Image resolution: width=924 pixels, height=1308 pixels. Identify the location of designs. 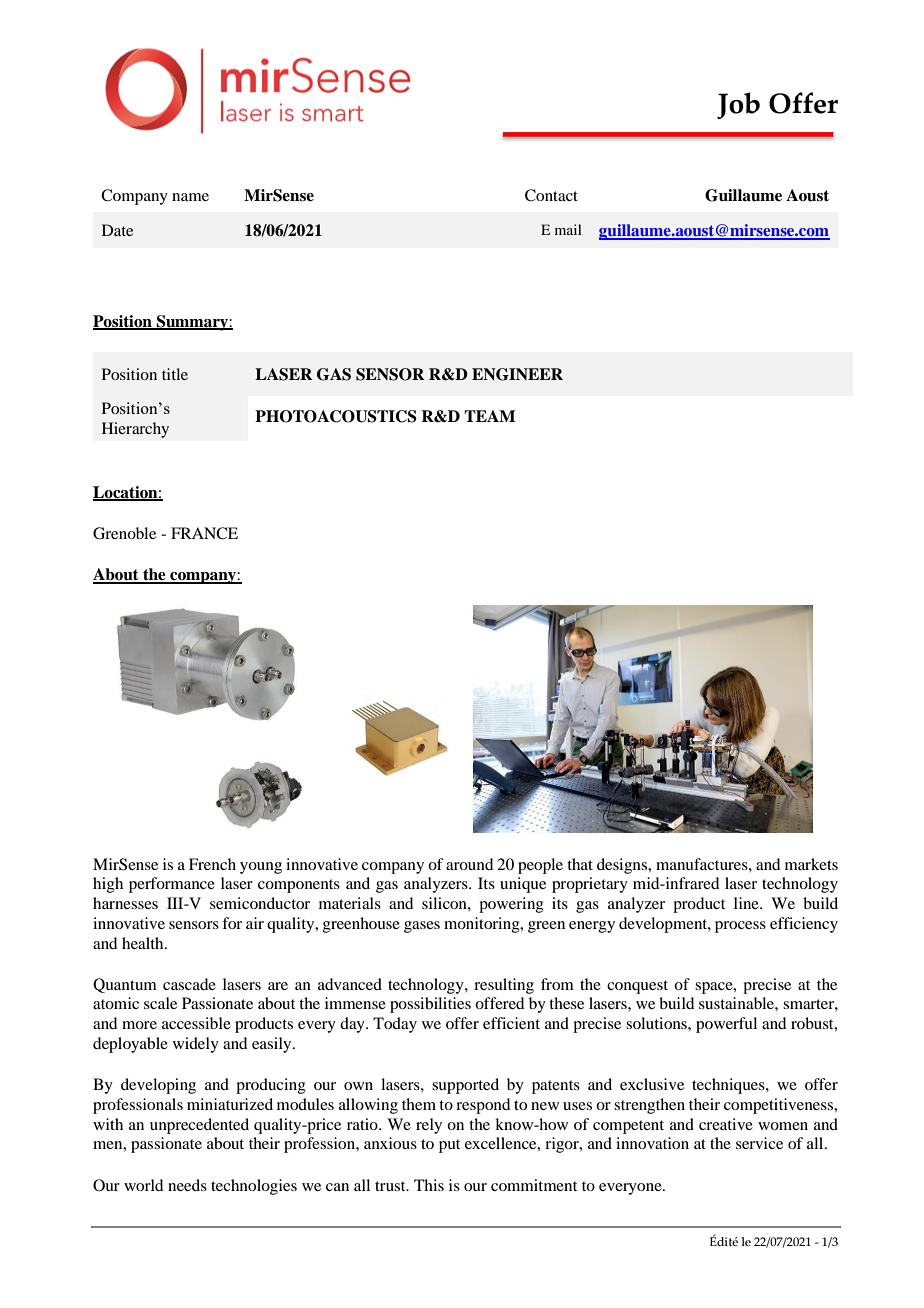
(623, 866).
